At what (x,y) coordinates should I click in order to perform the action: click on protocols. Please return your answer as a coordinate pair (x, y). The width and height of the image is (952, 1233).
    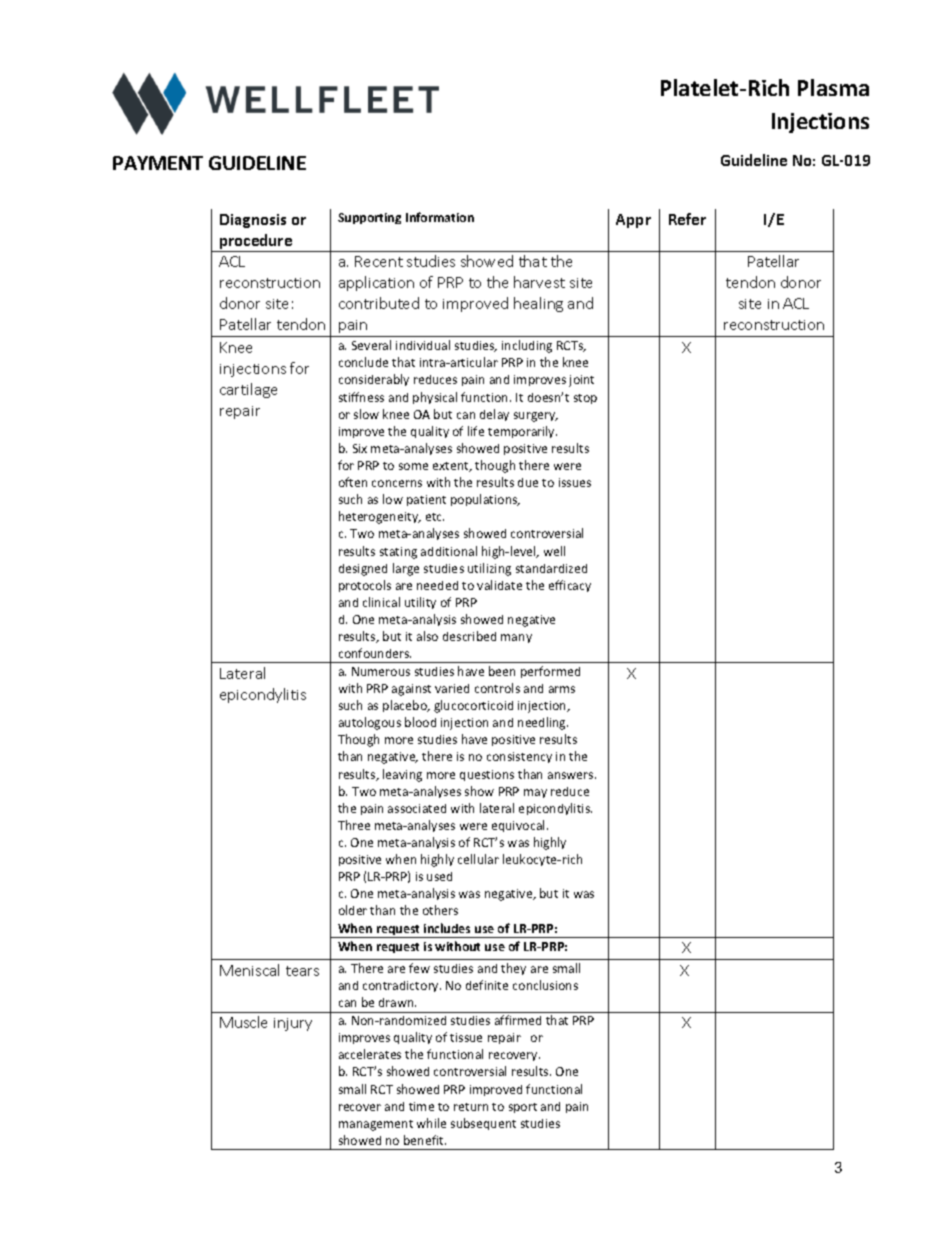
    Looking at the image, I should click on (365, 586).
